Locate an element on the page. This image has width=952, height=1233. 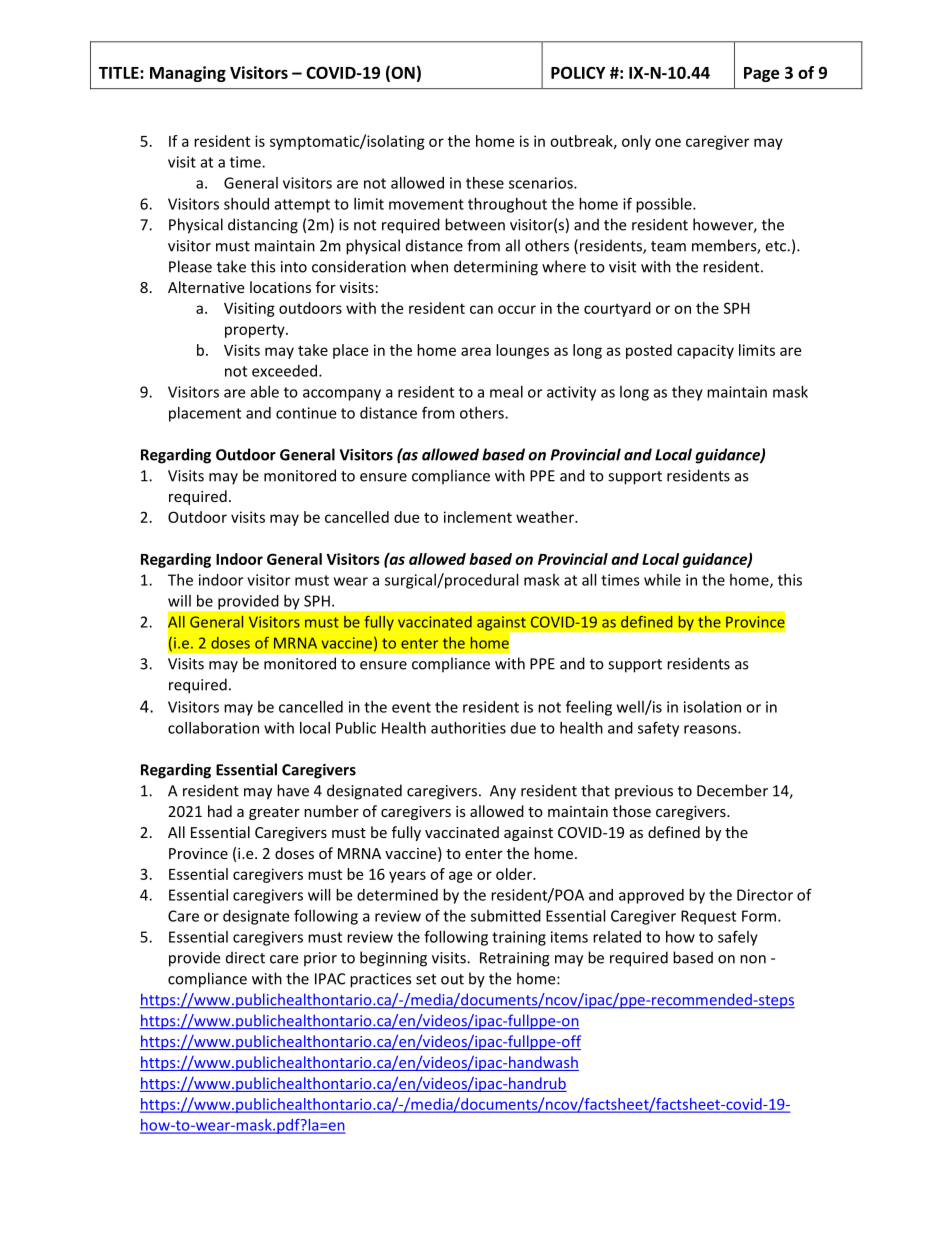
Managing is located at coordinates (188, 74).
